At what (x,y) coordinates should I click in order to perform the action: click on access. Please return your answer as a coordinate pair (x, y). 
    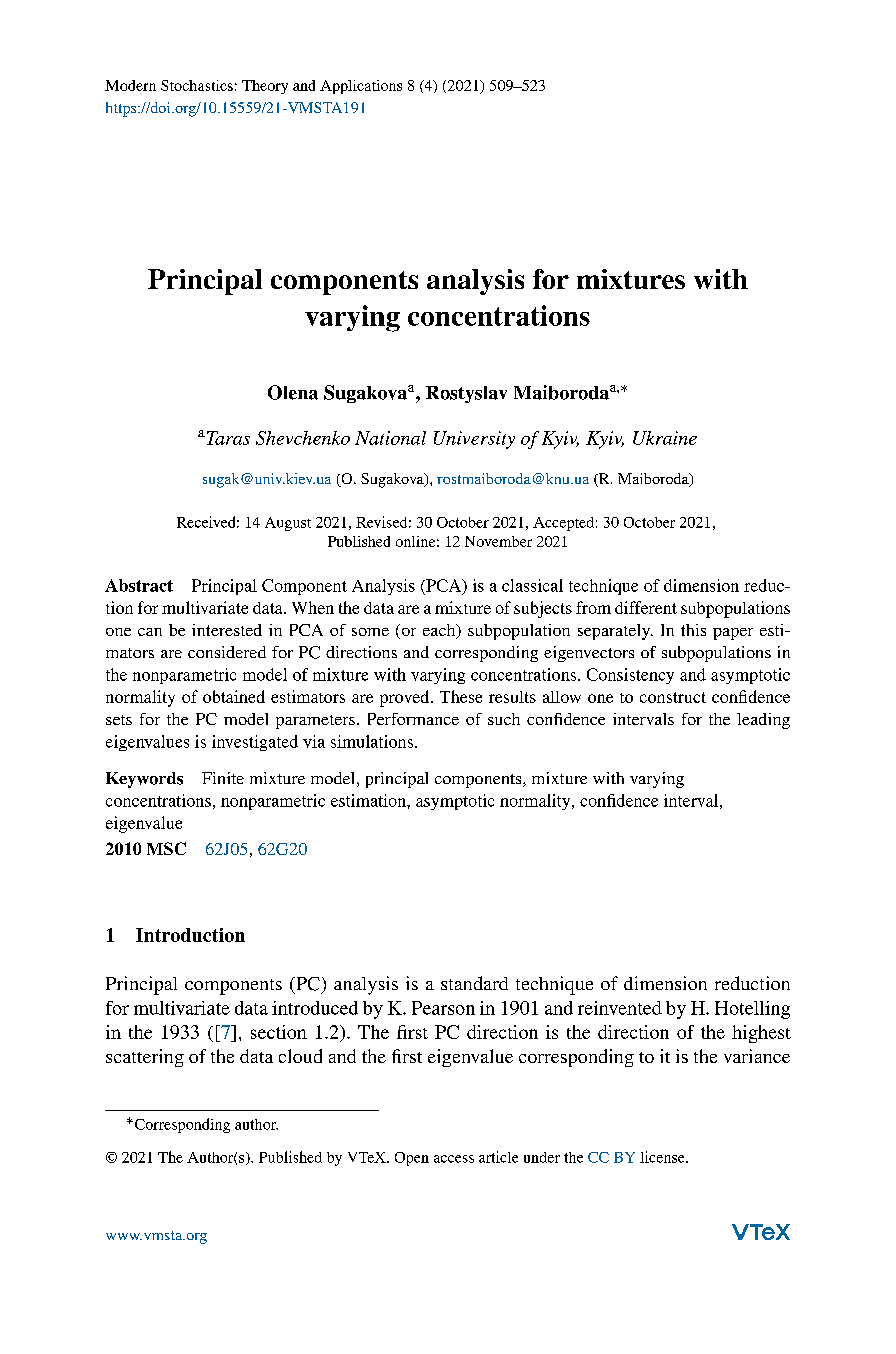
    Looking at the image, I should click on (454, 1159).
